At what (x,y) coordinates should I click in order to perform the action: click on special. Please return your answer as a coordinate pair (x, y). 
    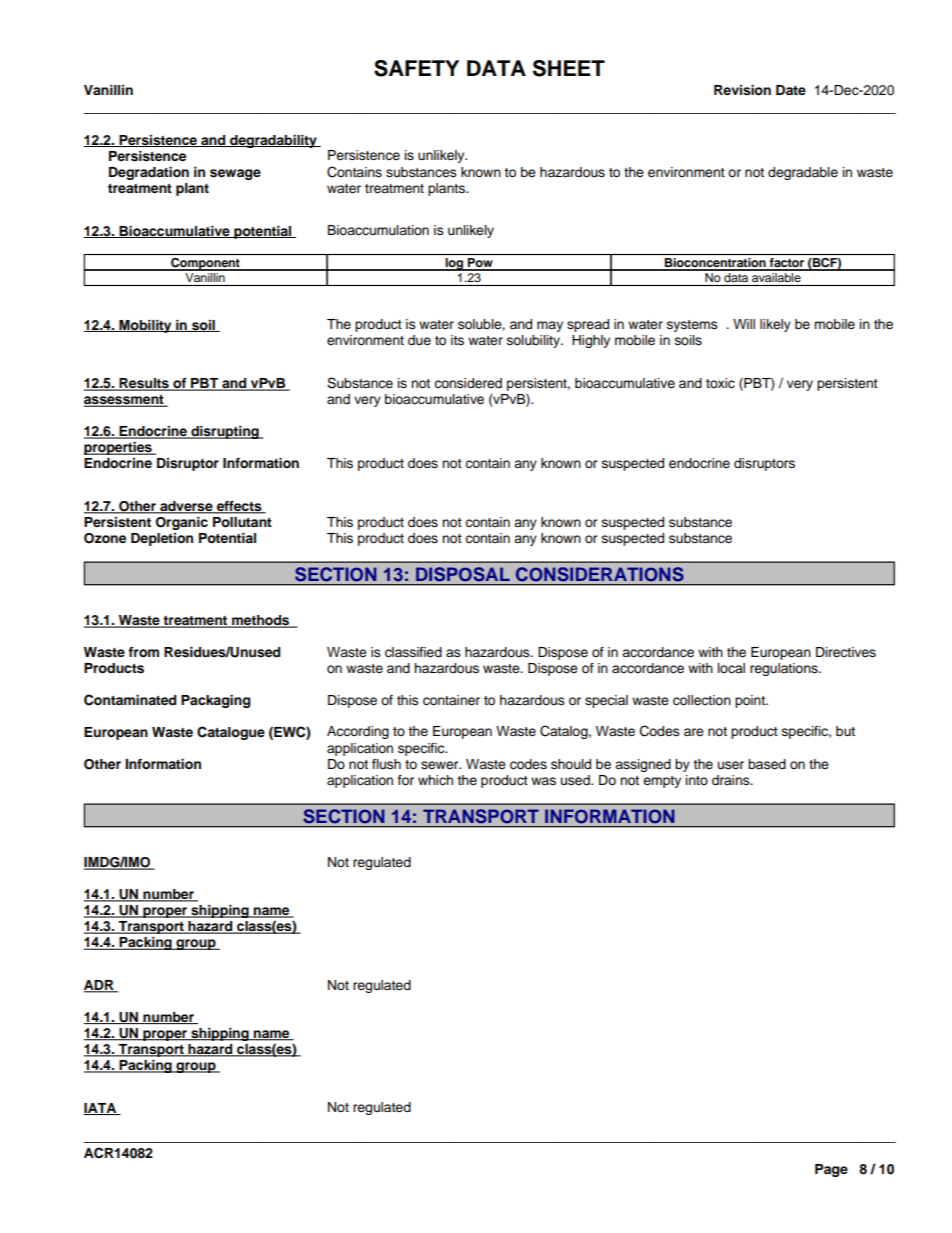
    Looking at the image, I should click on (606, 701).
